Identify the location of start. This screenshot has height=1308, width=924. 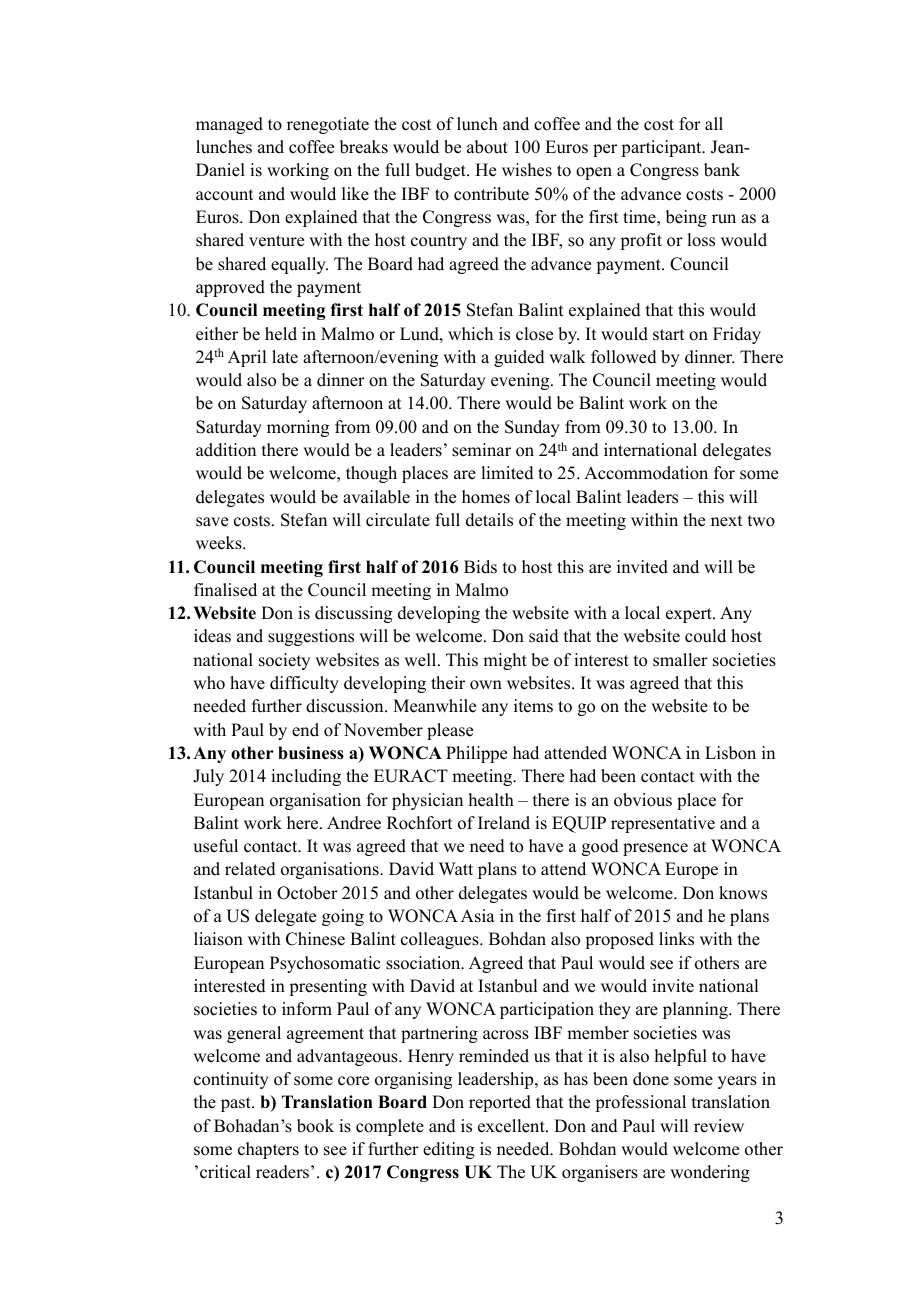
(668, 335).
